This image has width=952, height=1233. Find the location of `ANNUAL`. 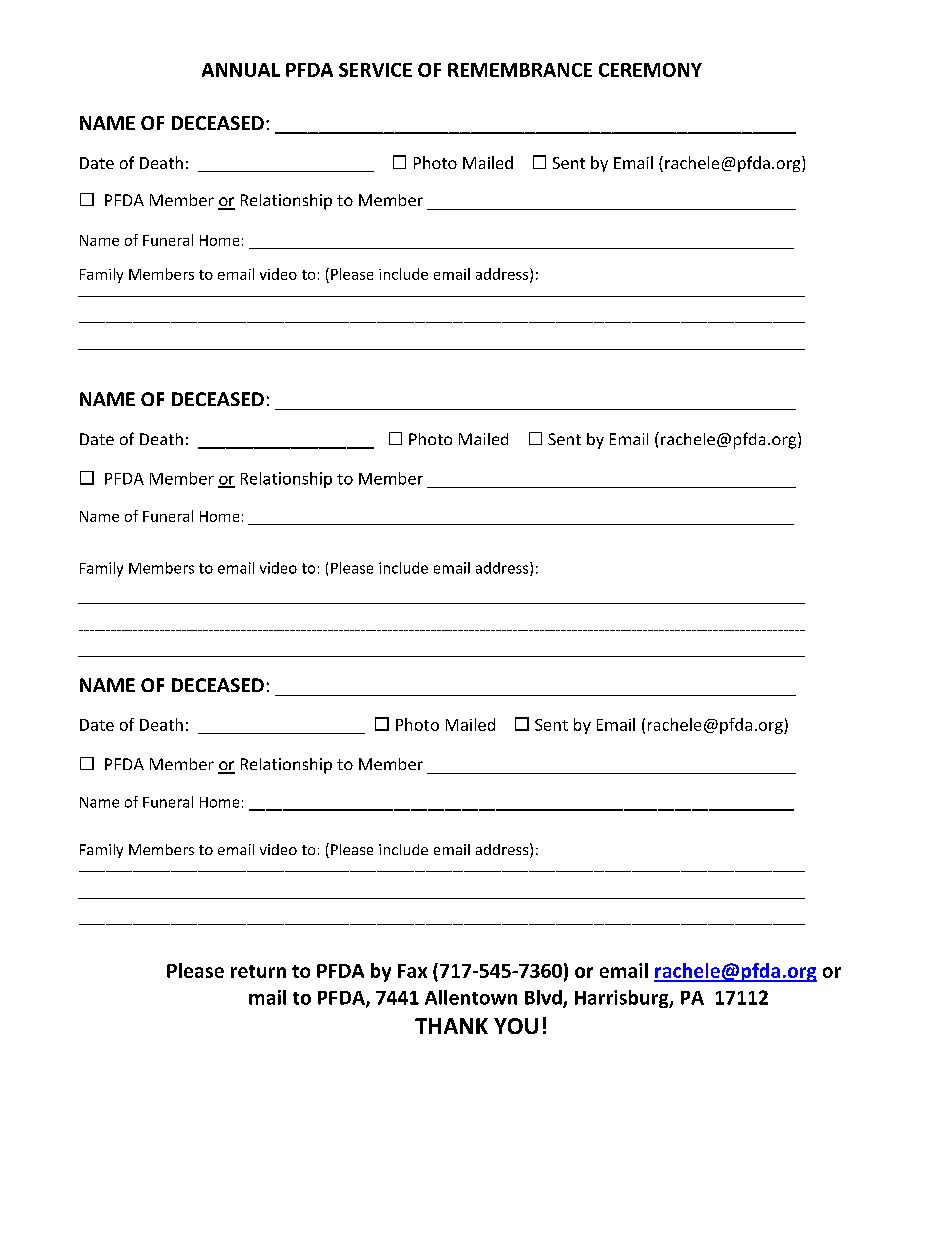

ANNUAL is located at coordinates (241, 70).
